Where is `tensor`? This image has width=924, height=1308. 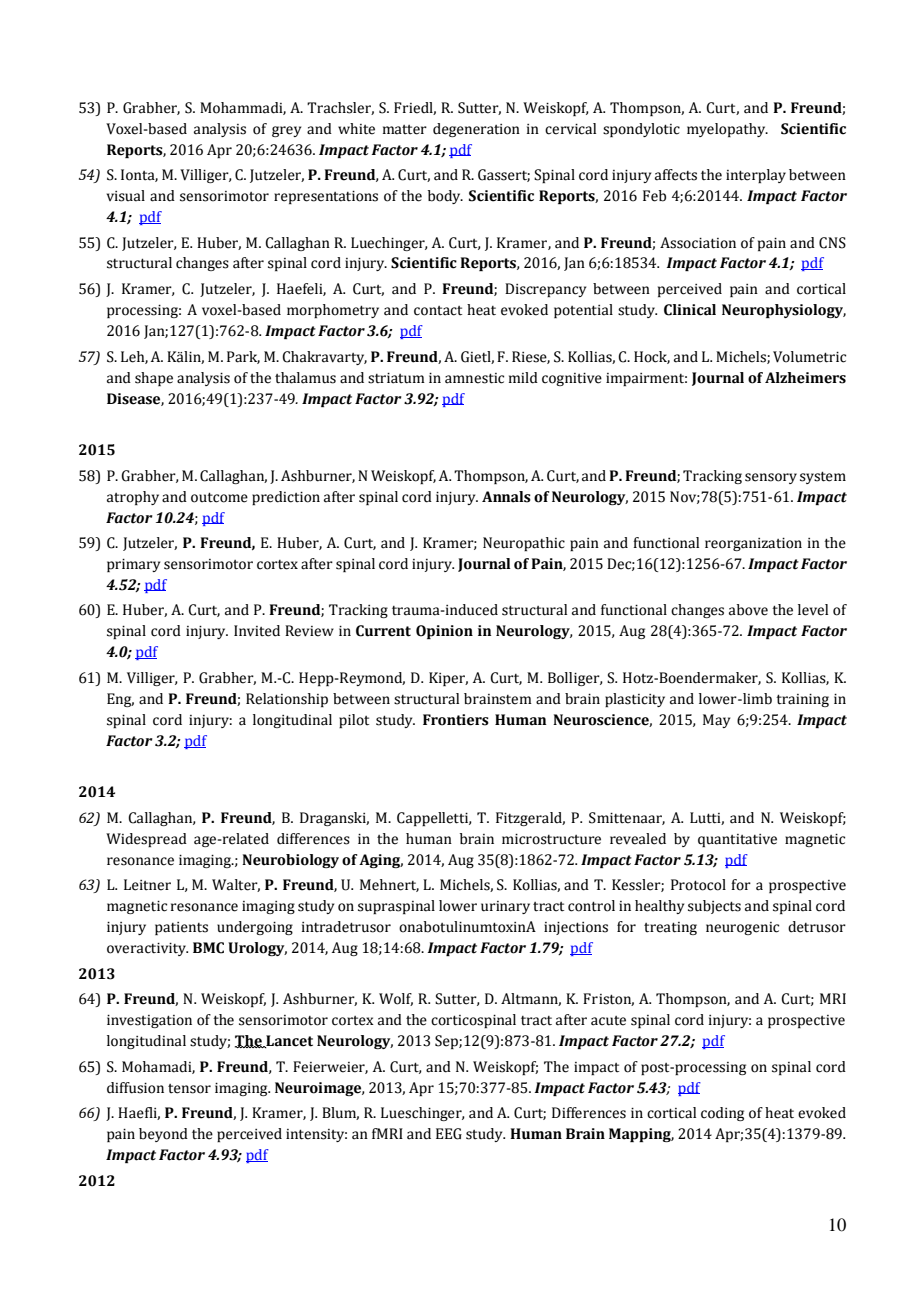
tensor is located at coordinates (189, 1089).
